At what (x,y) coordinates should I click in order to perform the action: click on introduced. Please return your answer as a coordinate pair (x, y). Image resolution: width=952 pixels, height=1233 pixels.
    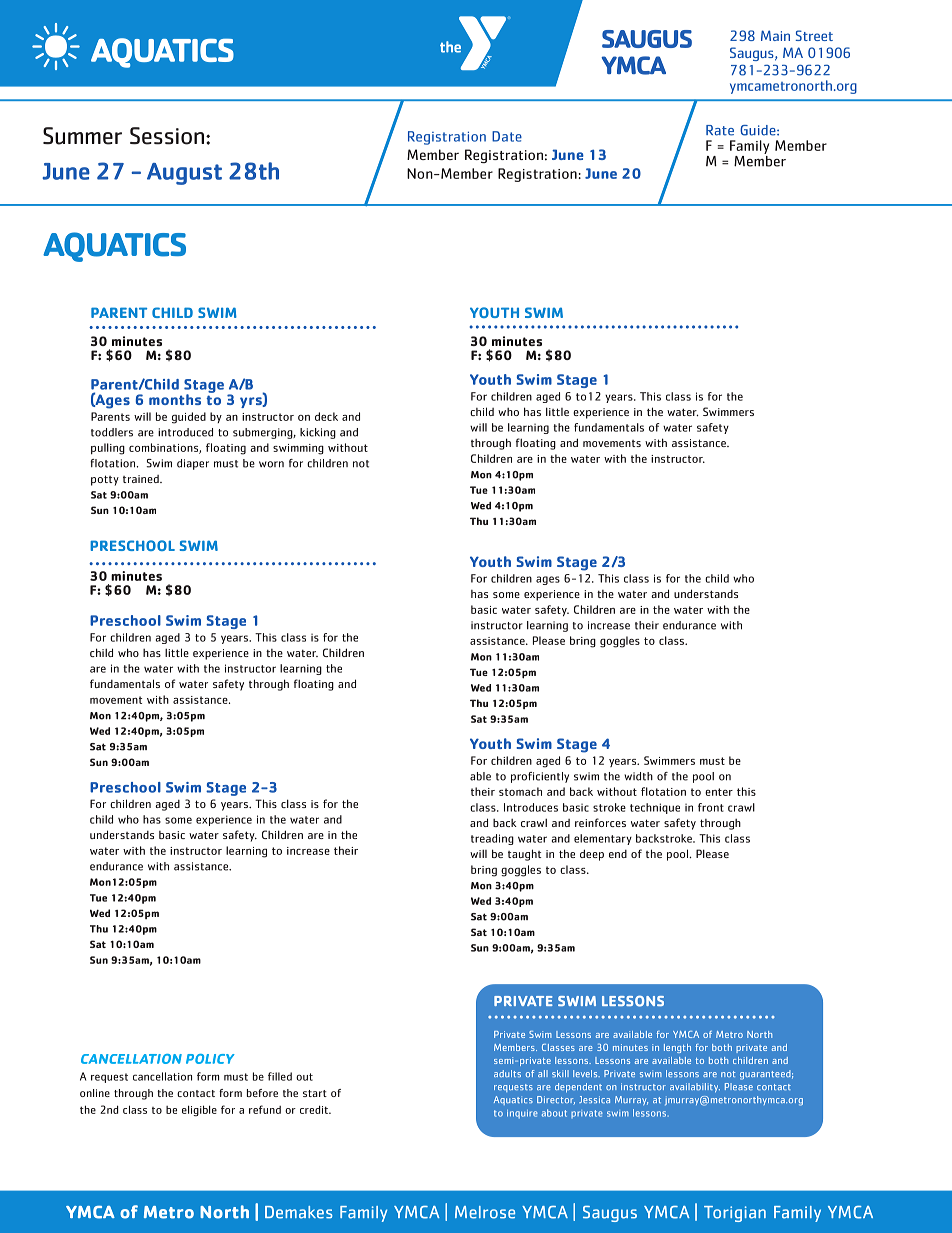
    Looking at the image, I should click on (185, 432).
